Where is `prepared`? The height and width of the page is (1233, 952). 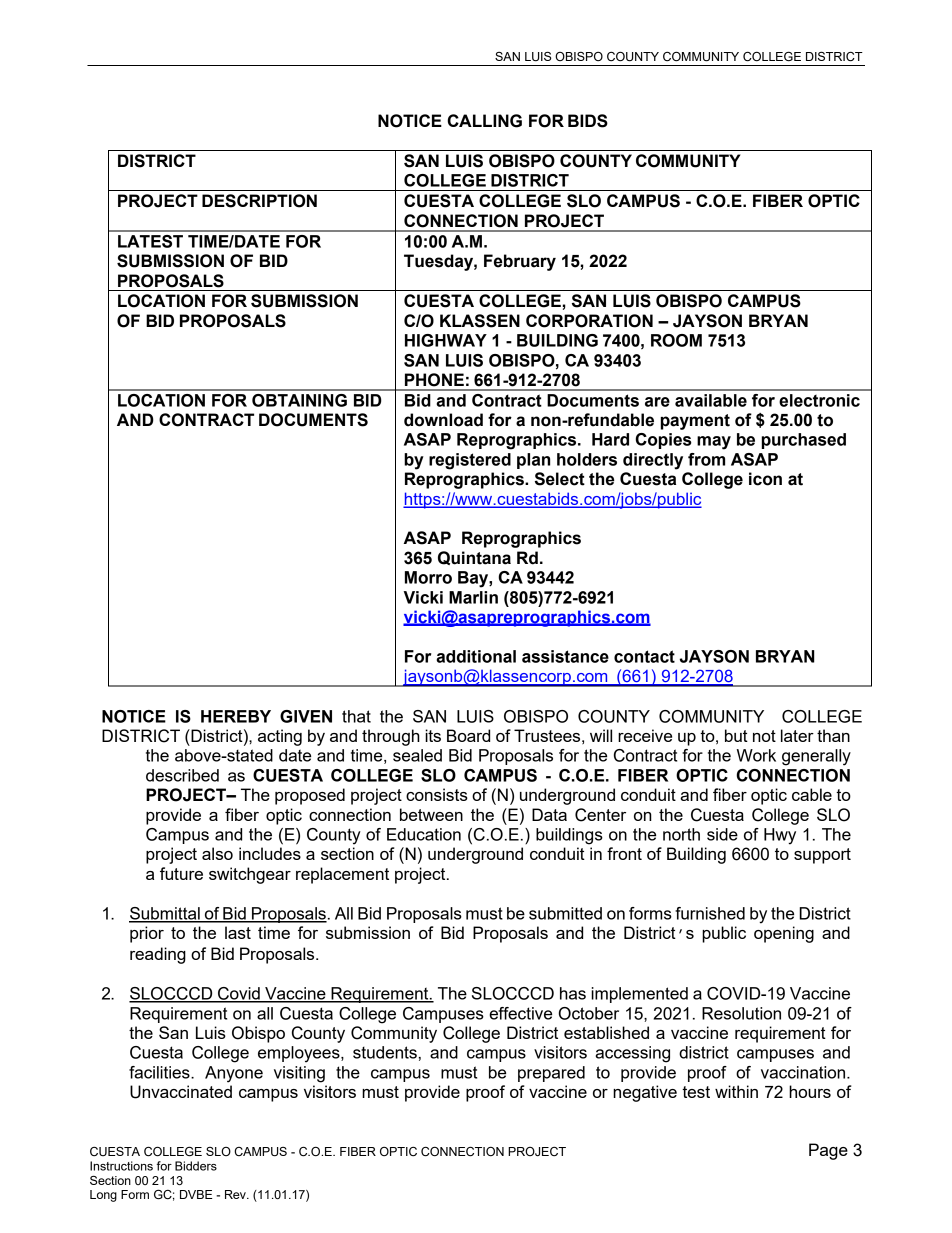 prepared is located at coordinates (551, 1074).
